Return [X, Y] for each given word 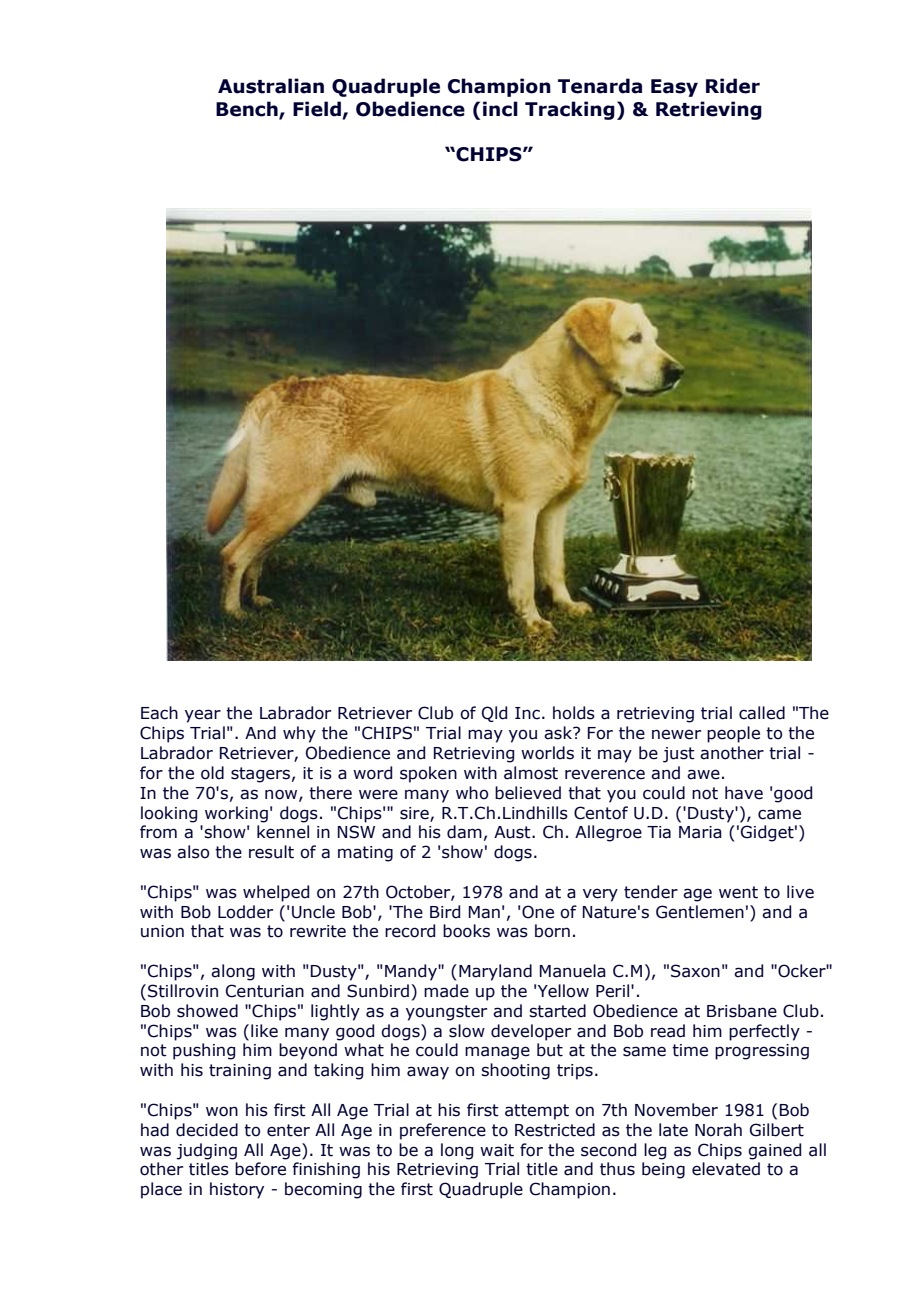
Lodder [245, 912]
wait [497, 1150]
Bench [248, 110]
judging [206, 1151]
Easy [674, 88]
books [466, 931]
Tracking [570, 110]
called [762, 713]
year [203, 716]
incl [500, 109]
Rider [733, 86]
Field [318, 110]
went [738, 892]
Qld [494, 714]
